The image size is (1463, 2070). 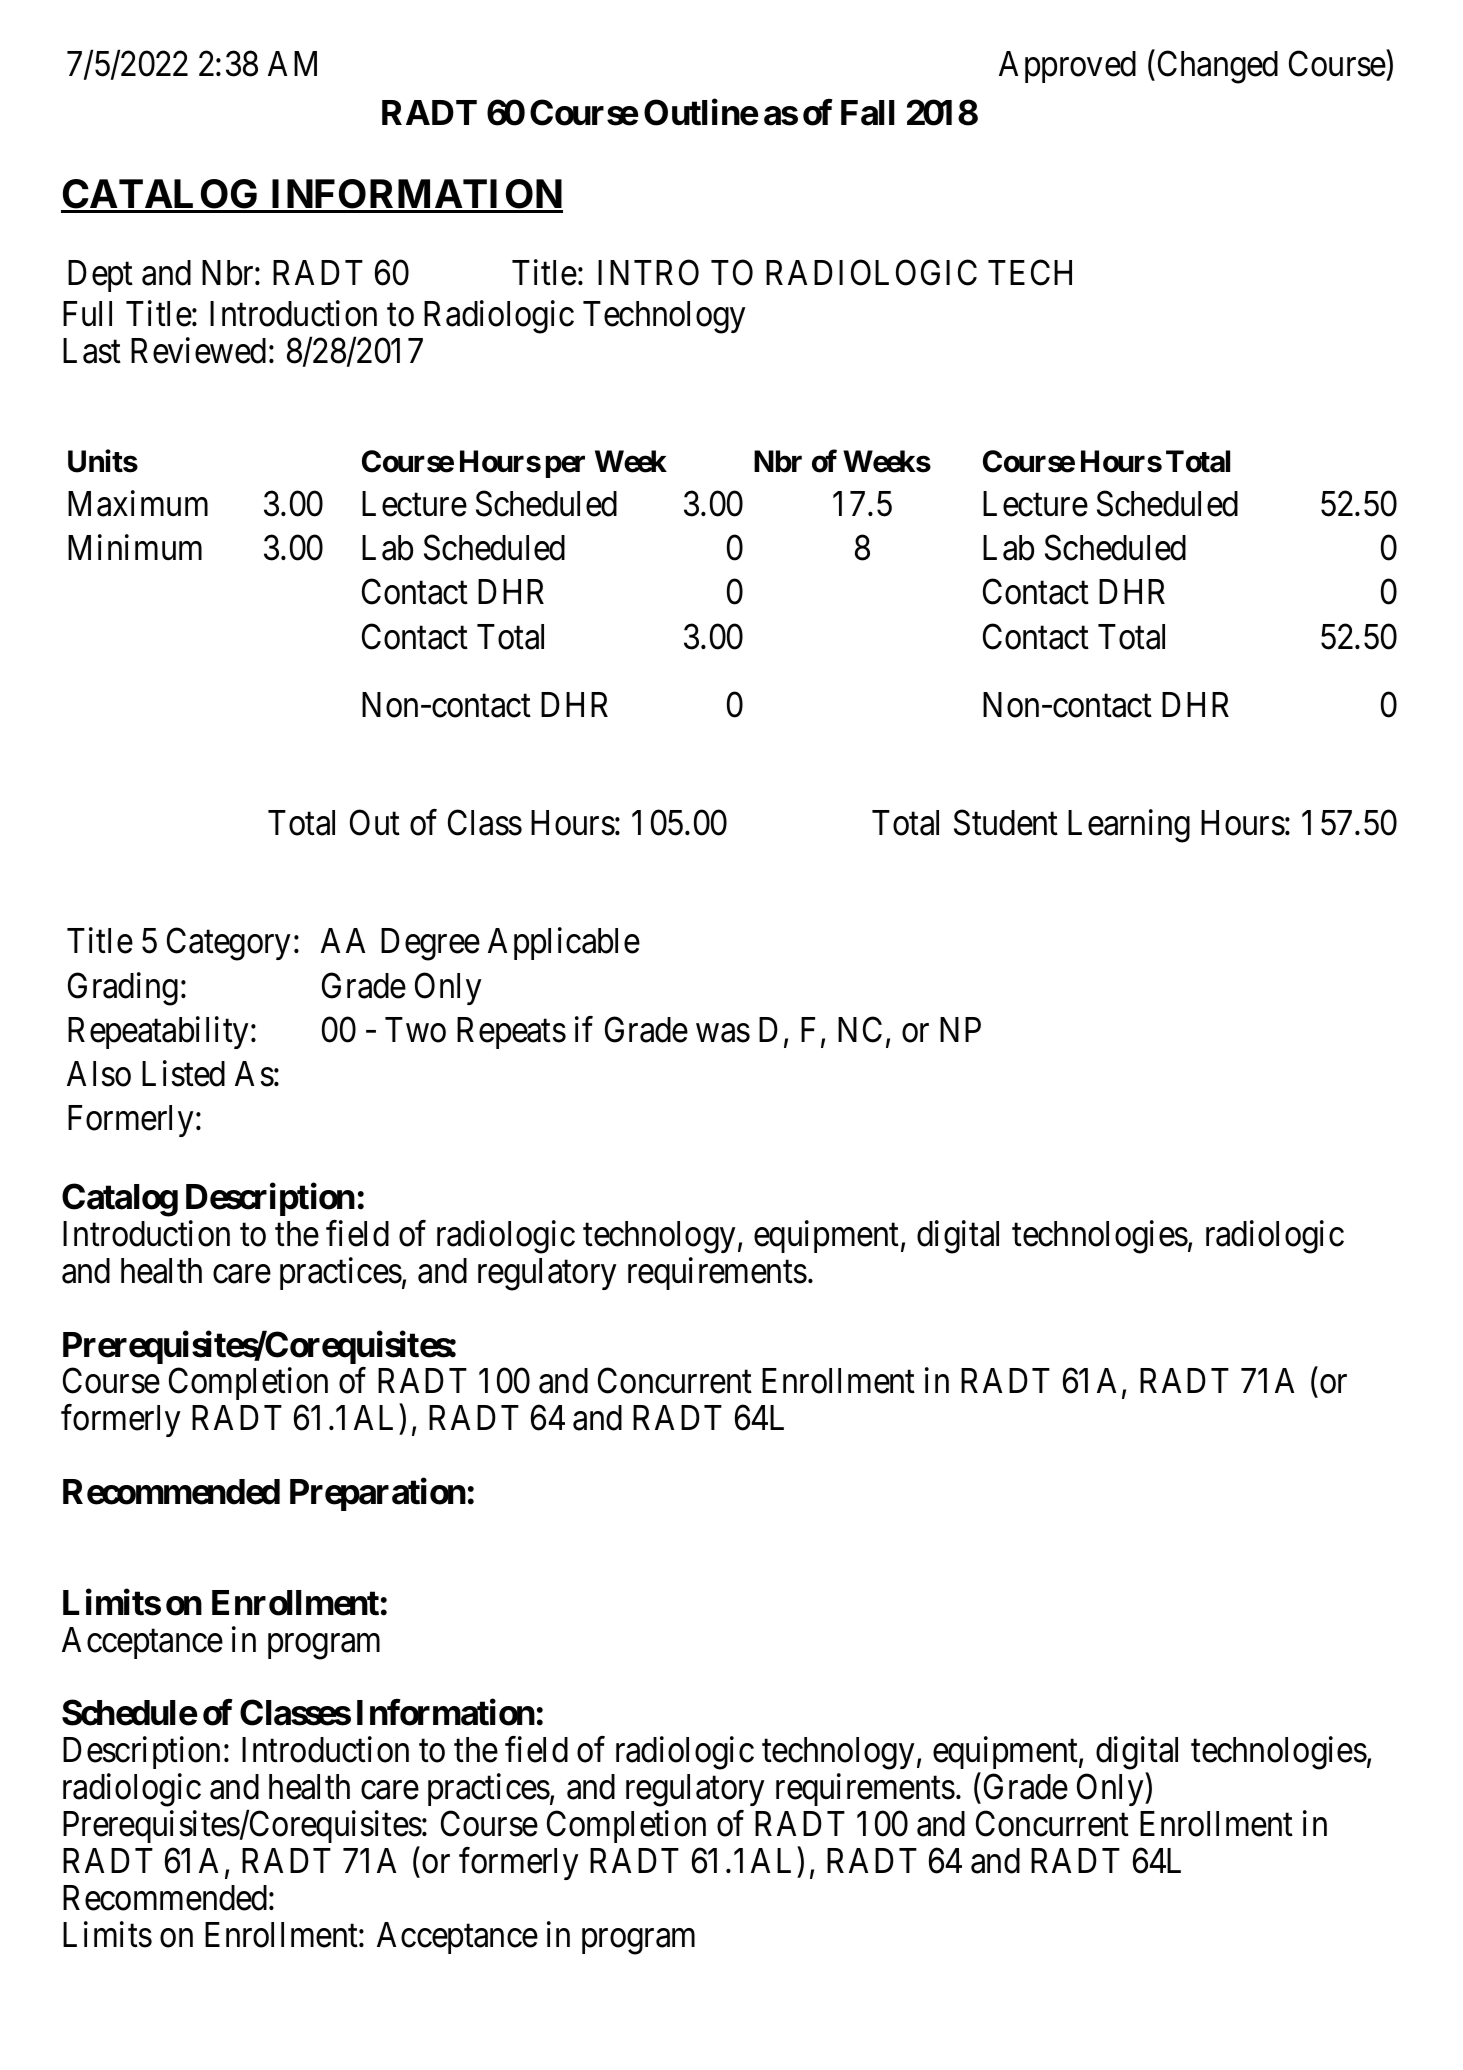 What do you see at coordinates (1067, 67) in the screenshot?
I see `Approved` at bounding box center [1067, 67].
